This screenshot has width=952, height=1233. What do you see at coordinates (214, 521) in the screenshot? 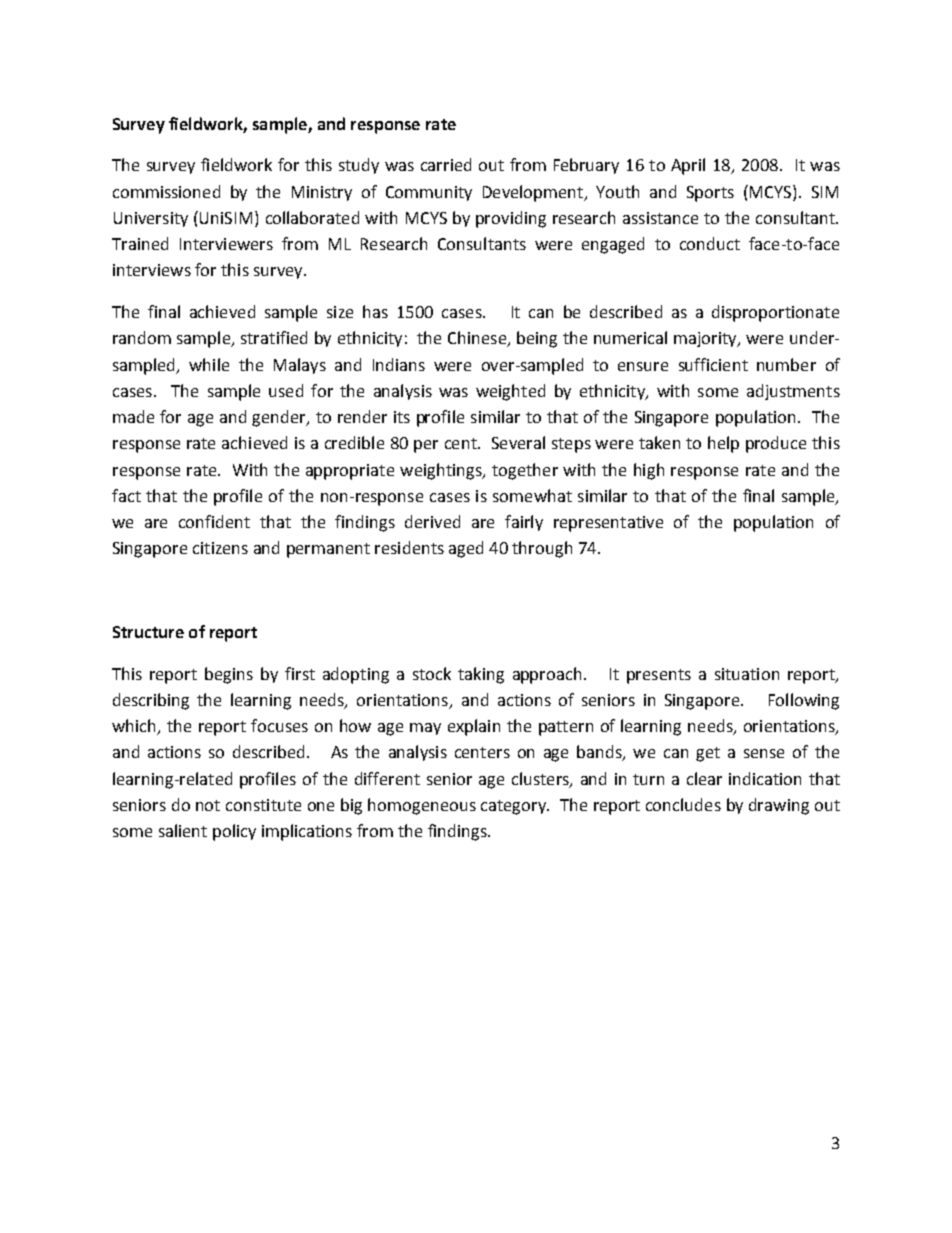
I see `confident` at bounding box center [214, 521].
